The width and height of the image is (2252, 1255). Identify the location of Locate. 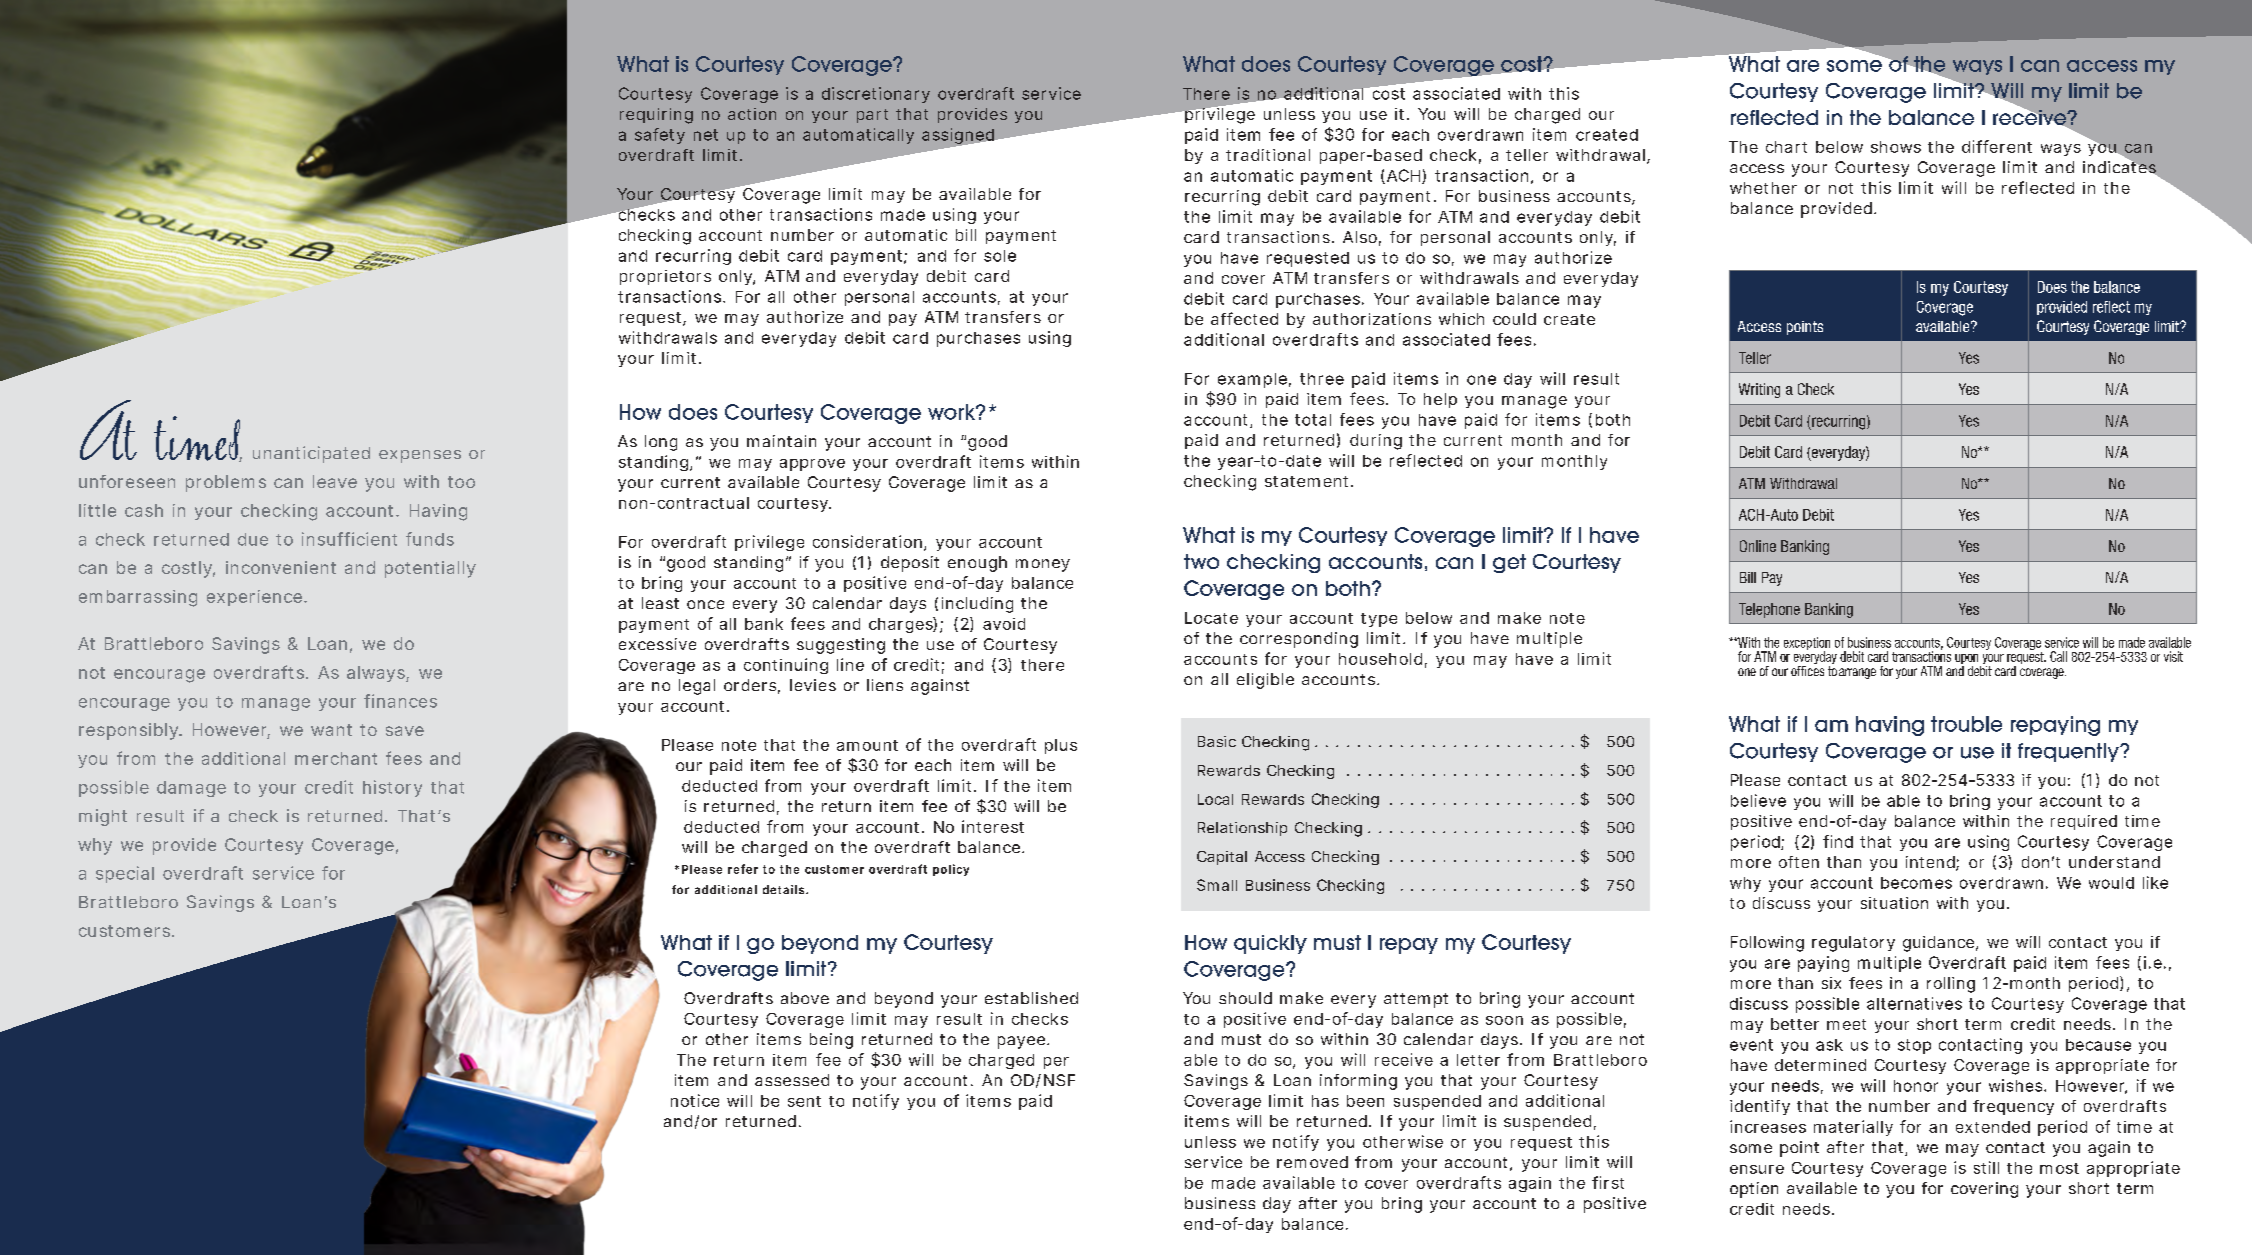
(1211, 618).
